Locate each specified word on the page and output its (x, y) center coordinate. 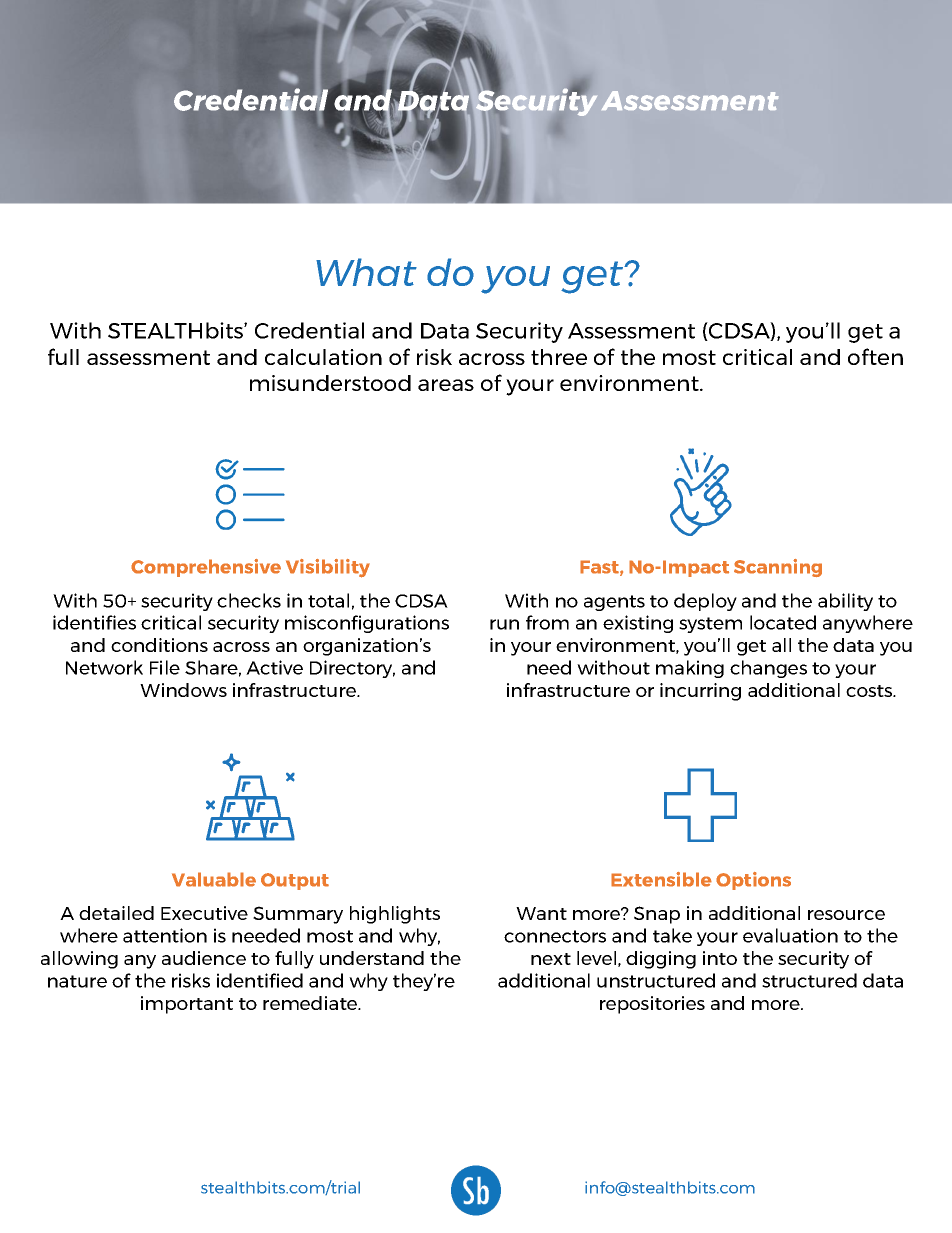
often (875, 356)
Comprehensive (206, 568)
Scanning (778, 568)
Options (753, 881)
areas (446, 385)
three (559, 357)
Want (541, 913)
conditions (159, 645)
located (783, 622)
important (187, 1005)
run (504, 624)
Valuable (214, 879)
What (366, 272)
